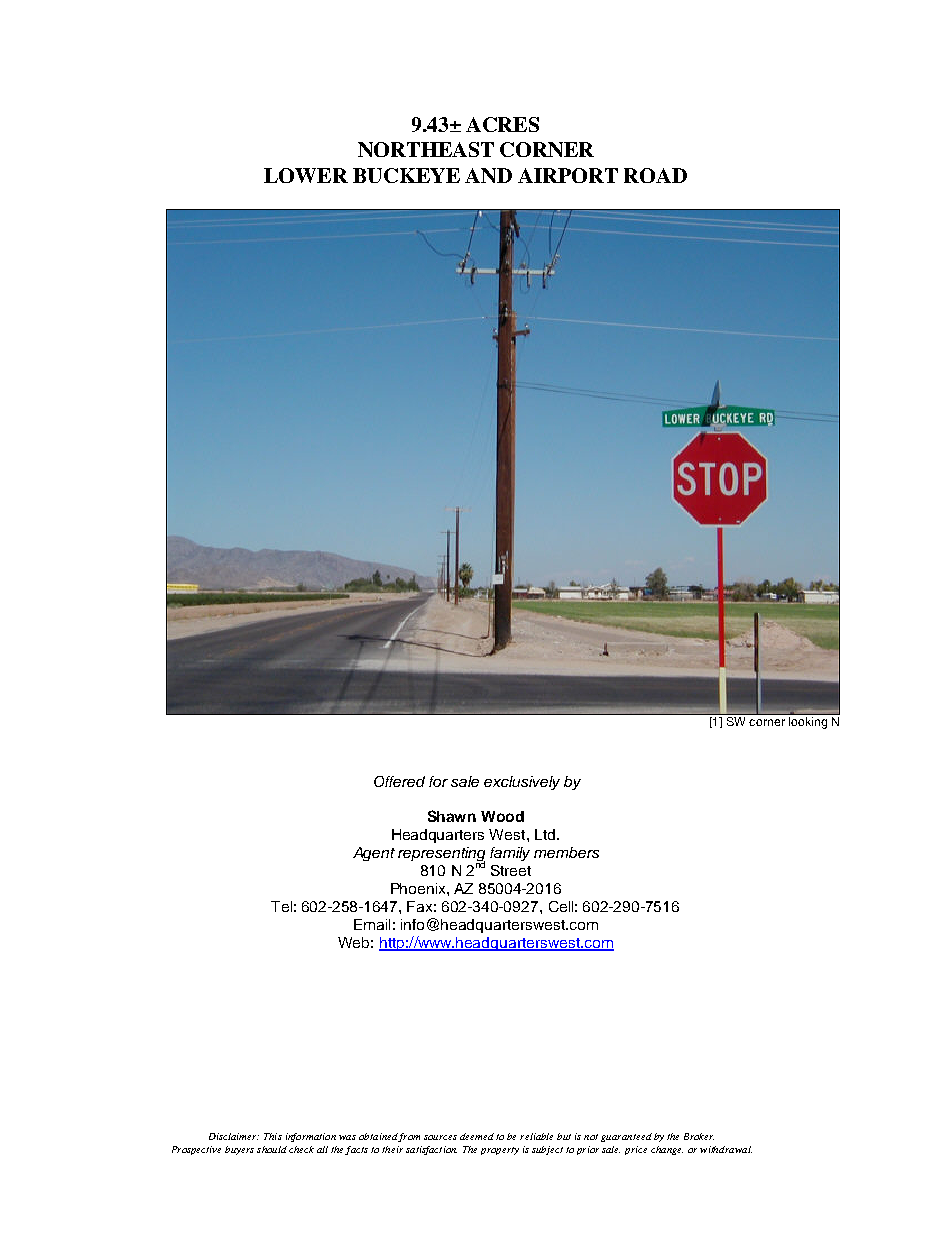 This screenshot has width=952, height=1233. Describe the element at coordinates (655, 175) in the screenshot. I see `ROAD` at that location.
